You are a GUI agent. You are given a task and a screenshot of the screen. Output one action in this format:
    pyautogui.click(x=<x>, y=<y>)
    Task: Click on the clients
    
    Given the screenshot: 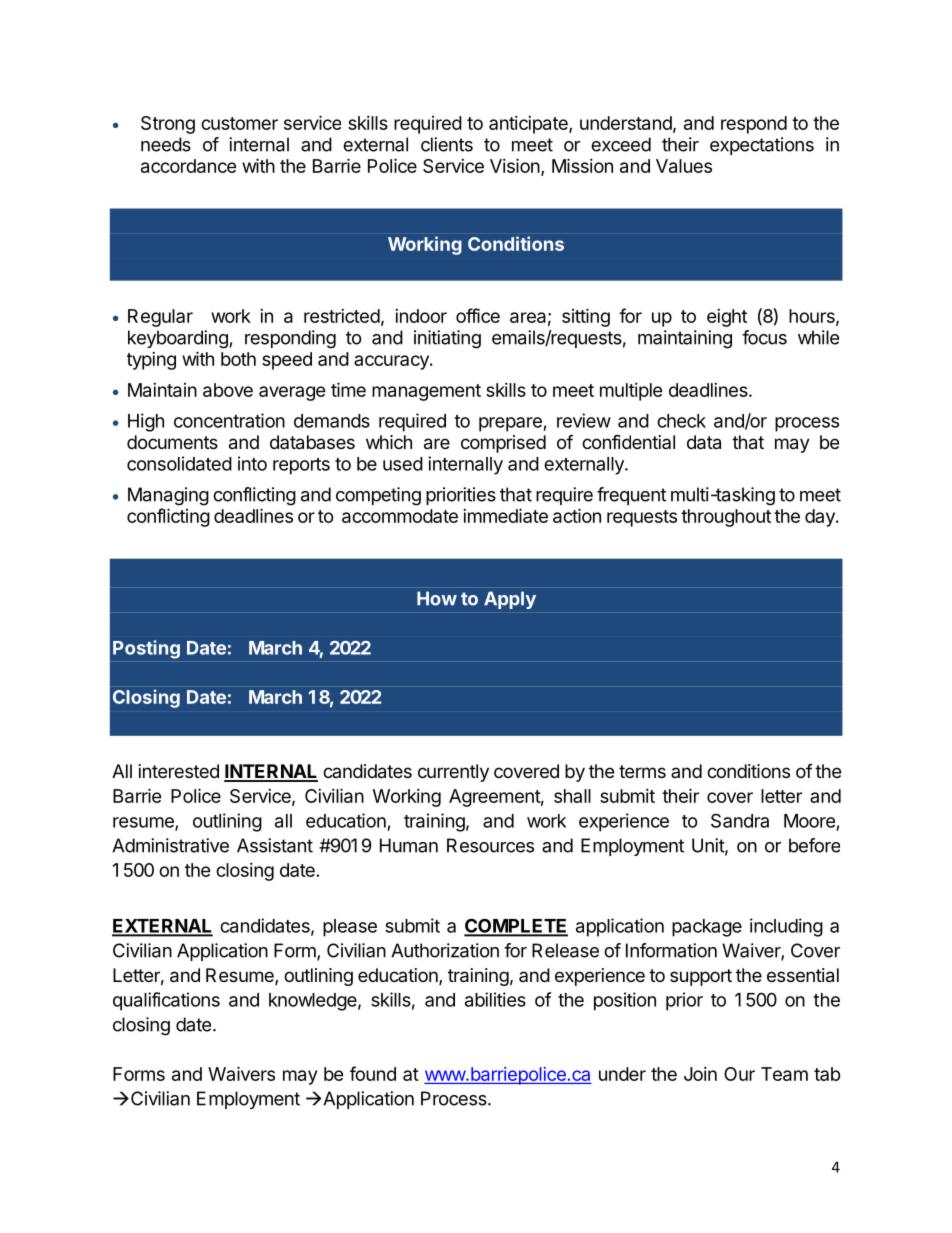 What is the action you would take?
    pyautogui.click(x=447, y=144)
